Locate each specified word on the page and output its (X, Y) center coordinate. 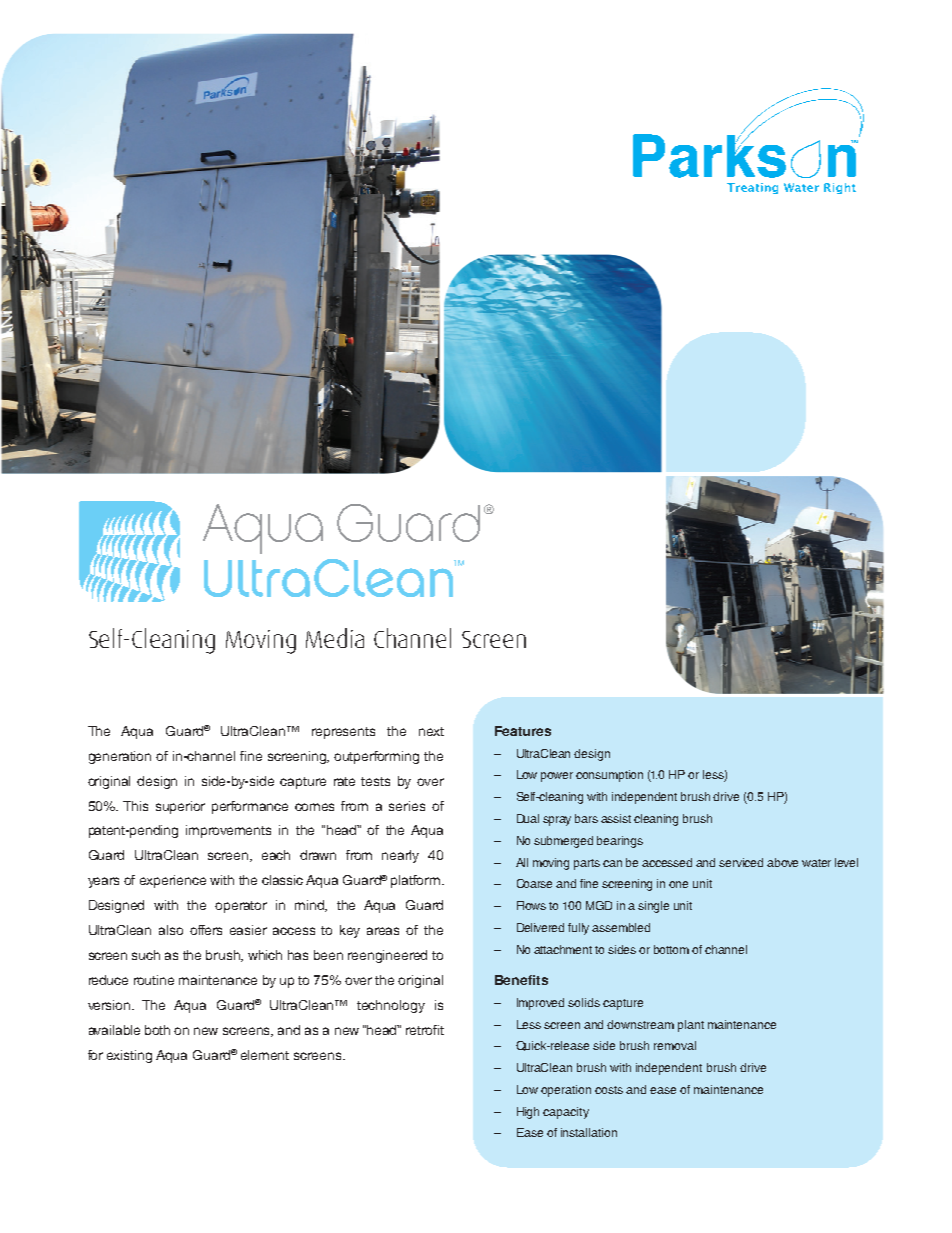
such (146, 955)
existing (129, 1056)
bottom (671, 949)
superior (180, 807)
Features (523, 731)
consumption (609, 776)
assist (616, 818)
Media (335, 638)
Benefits (521, 980)
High (528, 1113)
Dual (528, 818)
